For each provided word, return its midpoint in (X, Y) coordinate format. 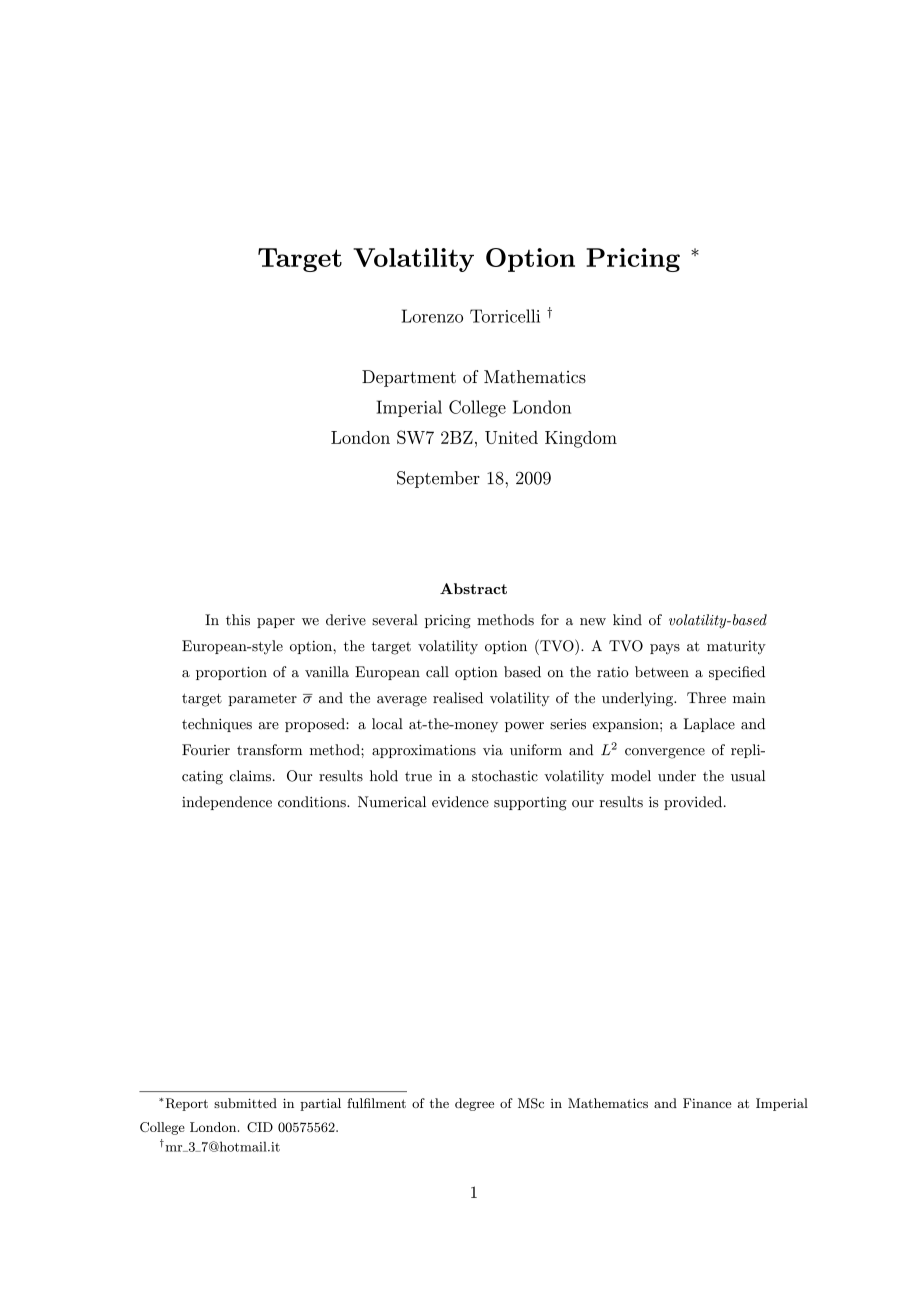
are (269, 726)
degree (474, 1104)
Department (409, 378)
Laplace (709, 725)
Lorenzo (432, 316)
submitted (245, 1103)
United (511, 437)
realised (458, 698)
